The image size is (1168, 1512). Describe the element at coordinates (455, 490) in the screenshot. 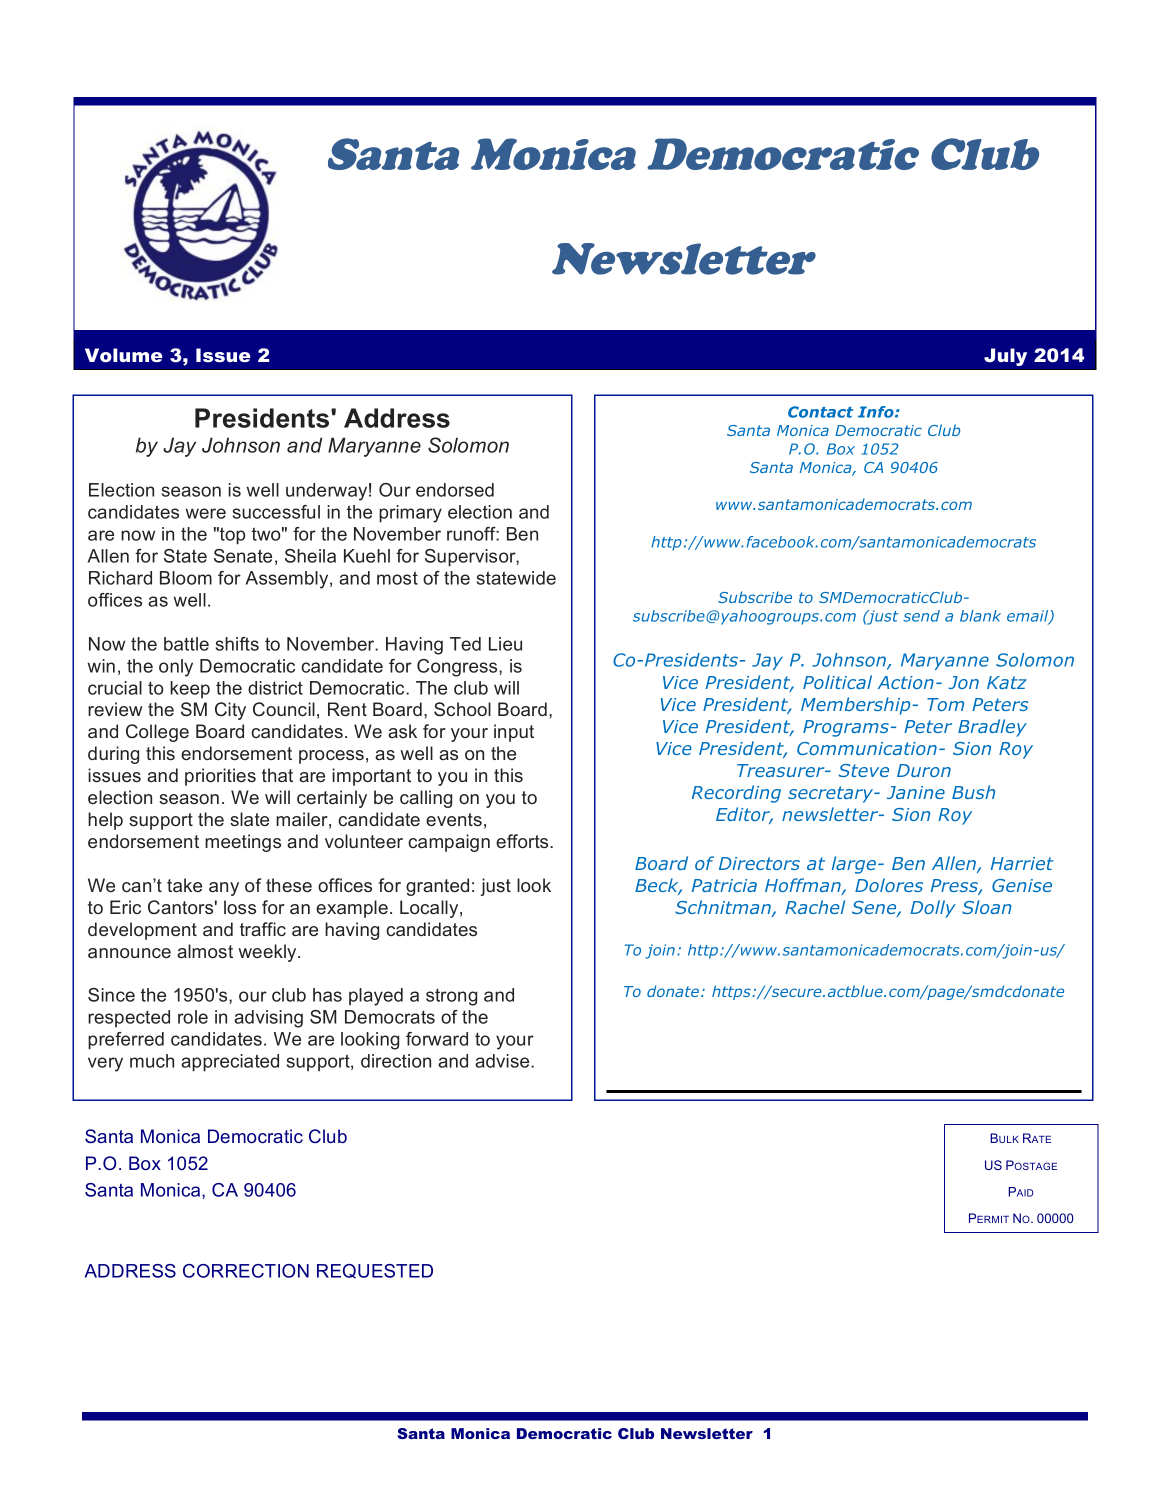

I see `endorsed` at that location.
